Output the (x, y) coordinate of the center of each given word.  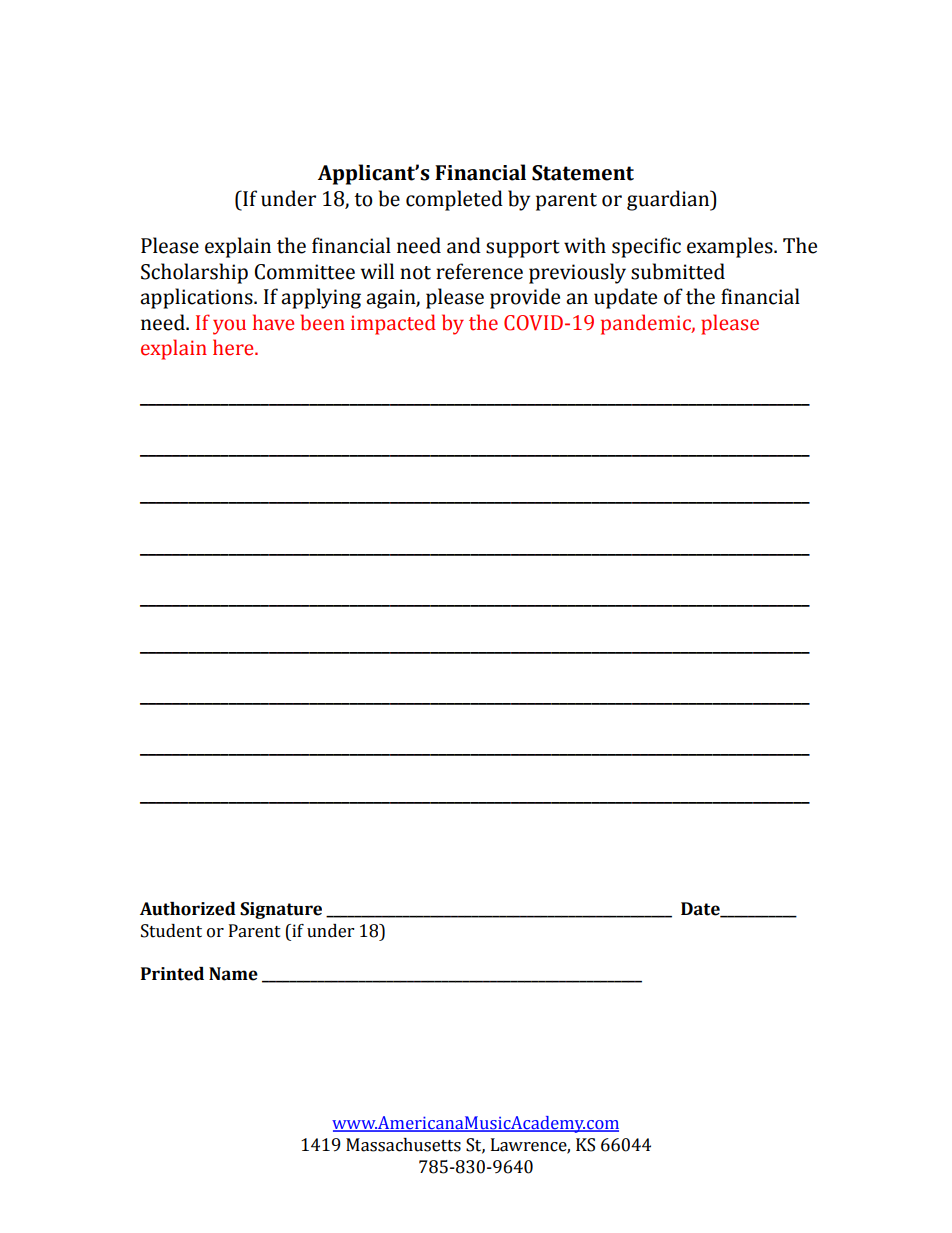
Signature (281, 910)
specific (646, 247)
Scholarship (194, 273)
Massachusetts (403, 1145)
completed (454, 200)
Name (233, 974)
